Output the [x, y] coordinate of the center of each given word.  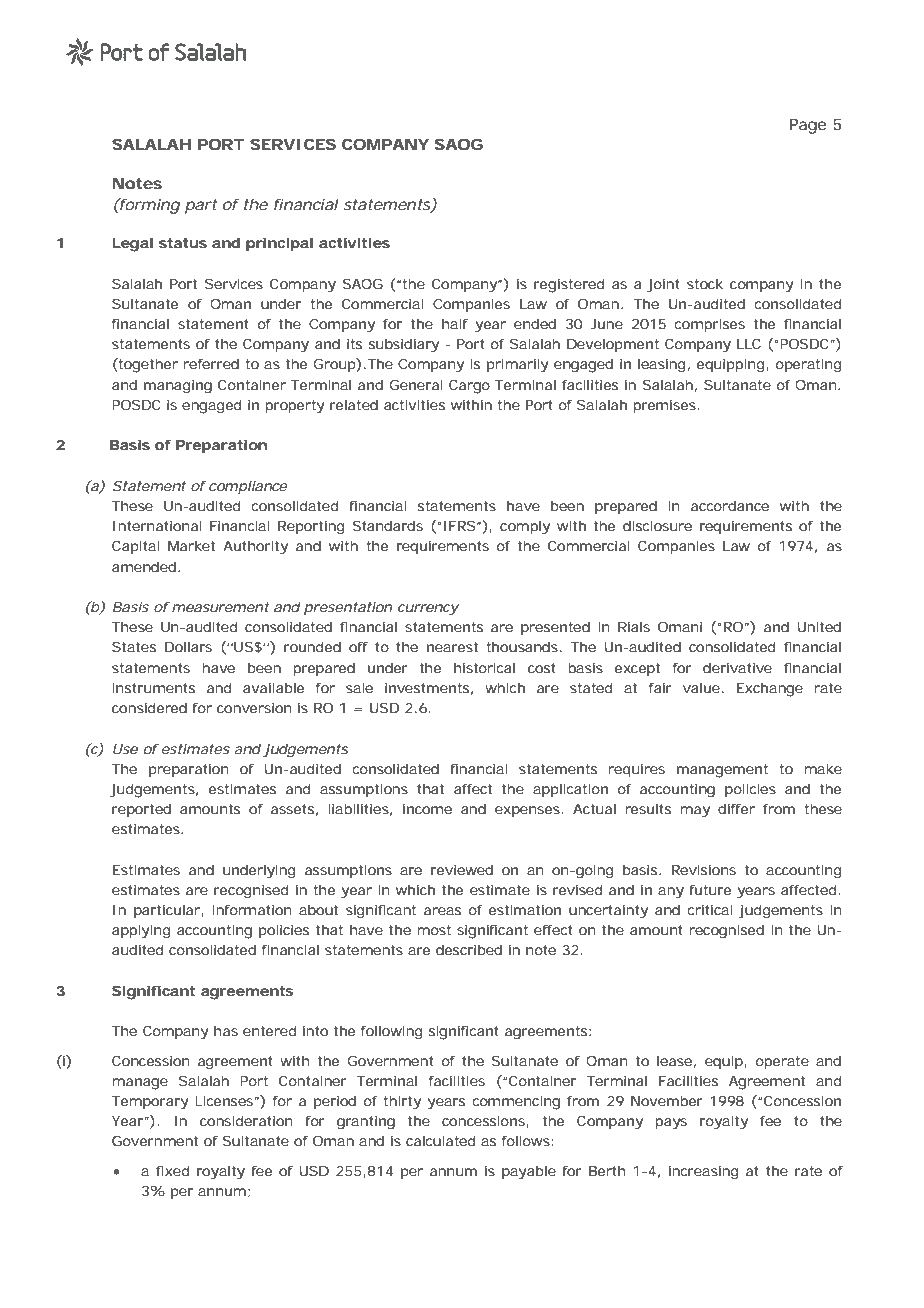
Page [808, 126]
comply [525, 528]
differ [736, 809]
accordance [730, 506]
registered [569, 285]
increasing [704, 1173]
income [427, 809]
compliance [248, 487]
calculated [440, 1140]
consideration [246, 1120]
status [183, 243]
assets [294, 810]
